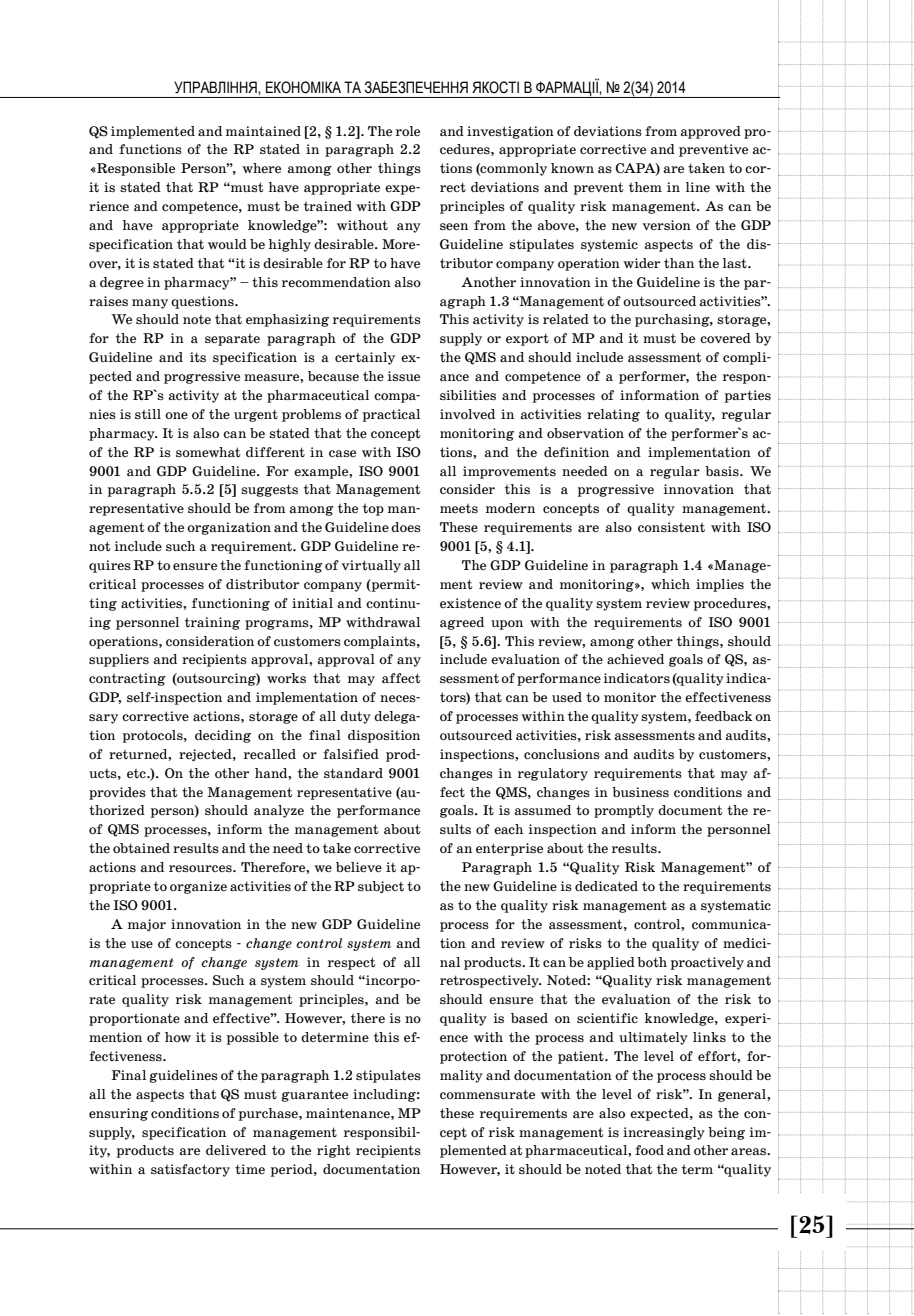  I want to click on satisfactory, so click(190, 1170).
